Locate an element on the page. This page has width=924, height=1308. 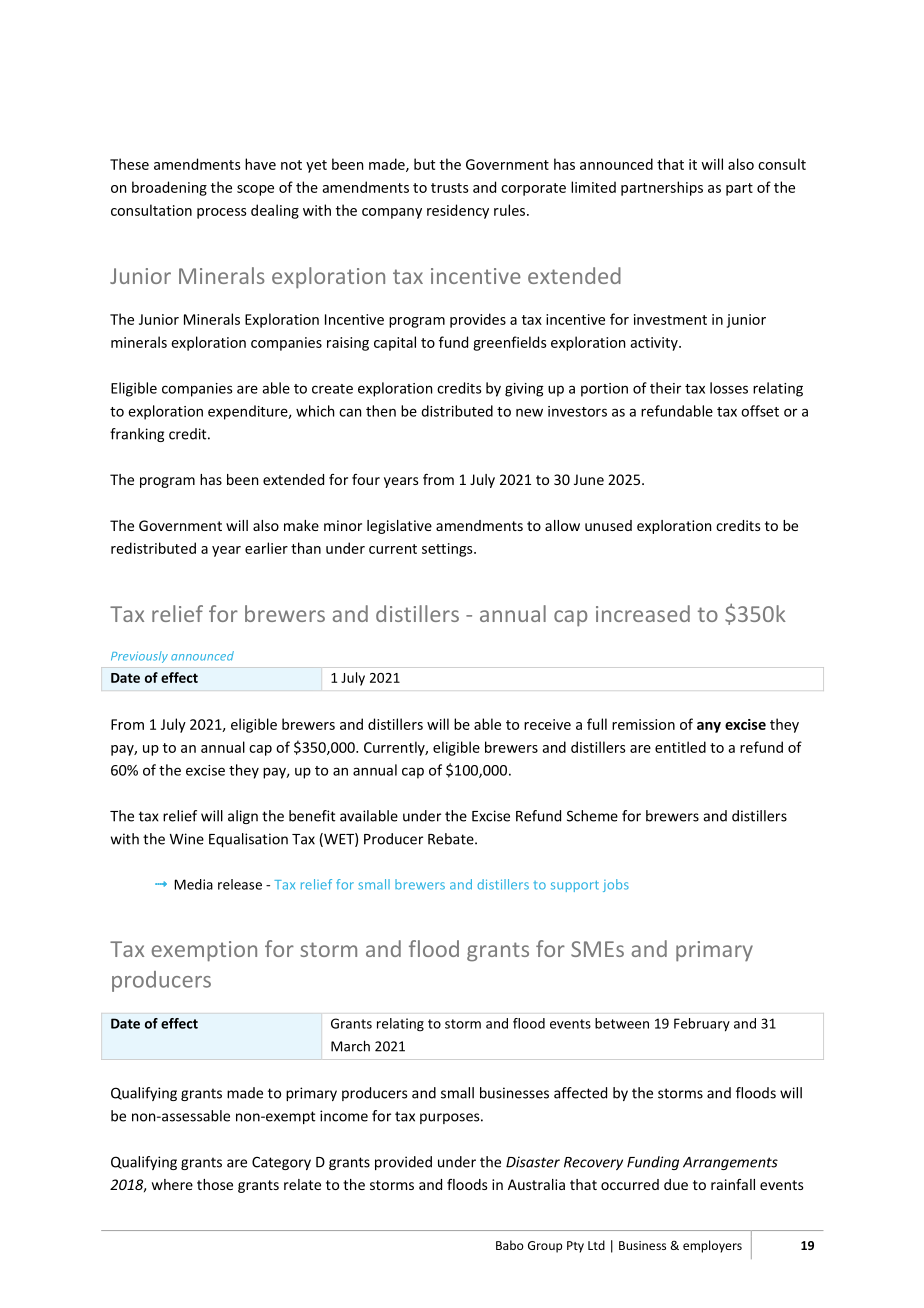
Rebate is located at coordinates (452, 839).
